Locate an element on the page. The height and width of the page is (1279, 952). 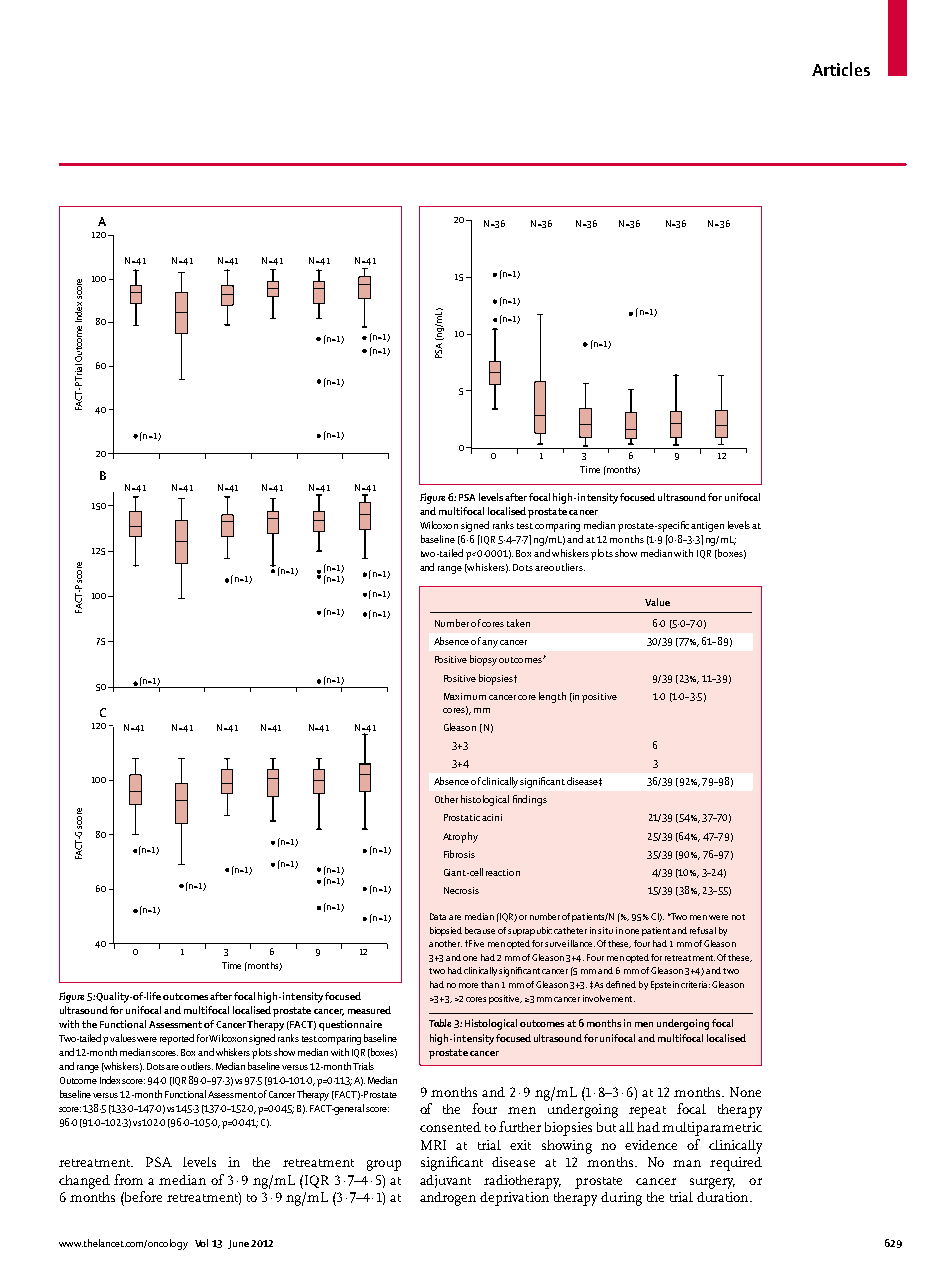
length is located at coordinates (552, 697).
